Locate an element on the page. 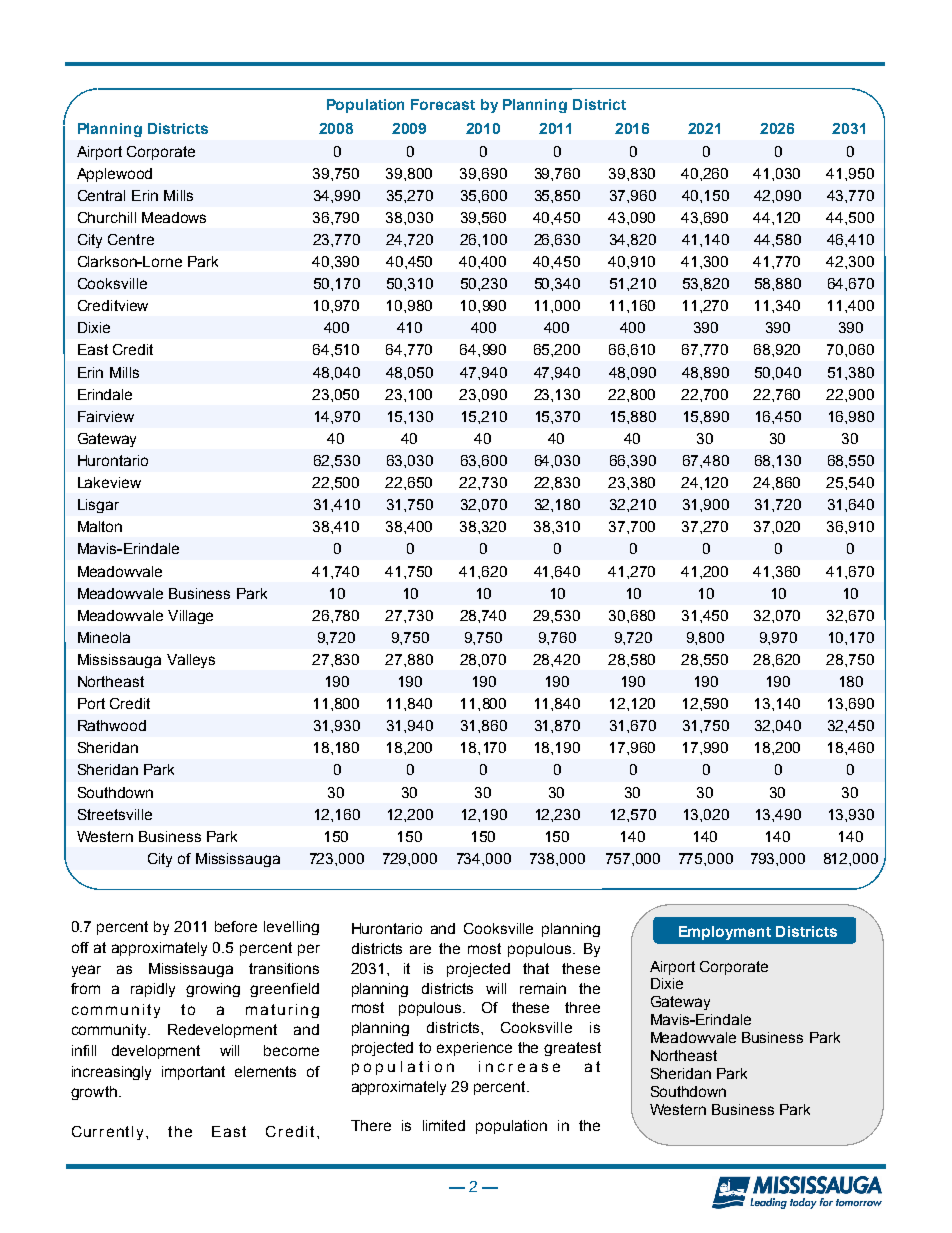 Image resolution: width=952 pixels, height=1233 pixels. Central is located at coordinates (101, 195).
